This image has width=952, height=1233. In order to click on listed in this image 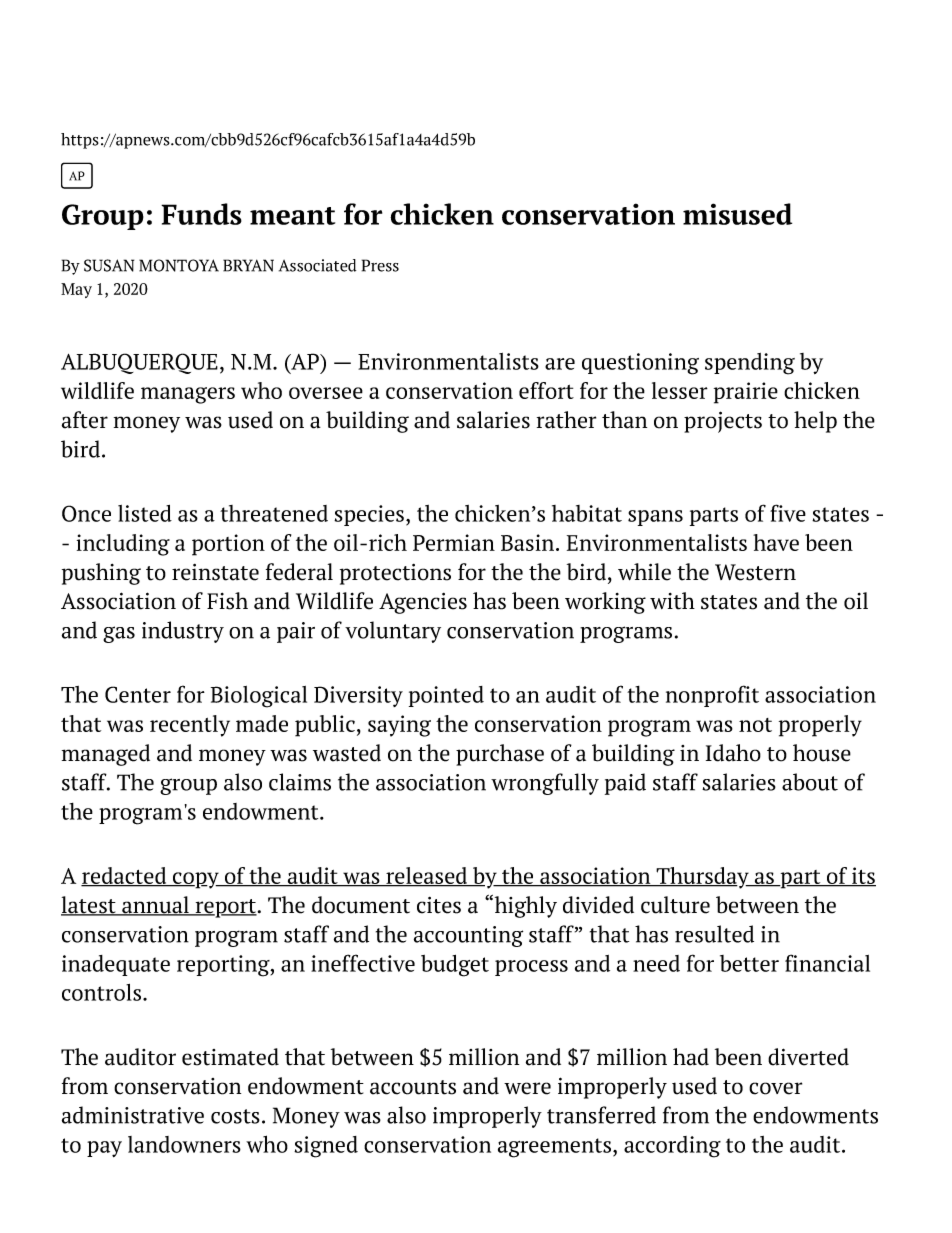, I will do `click(145, 513)`.
